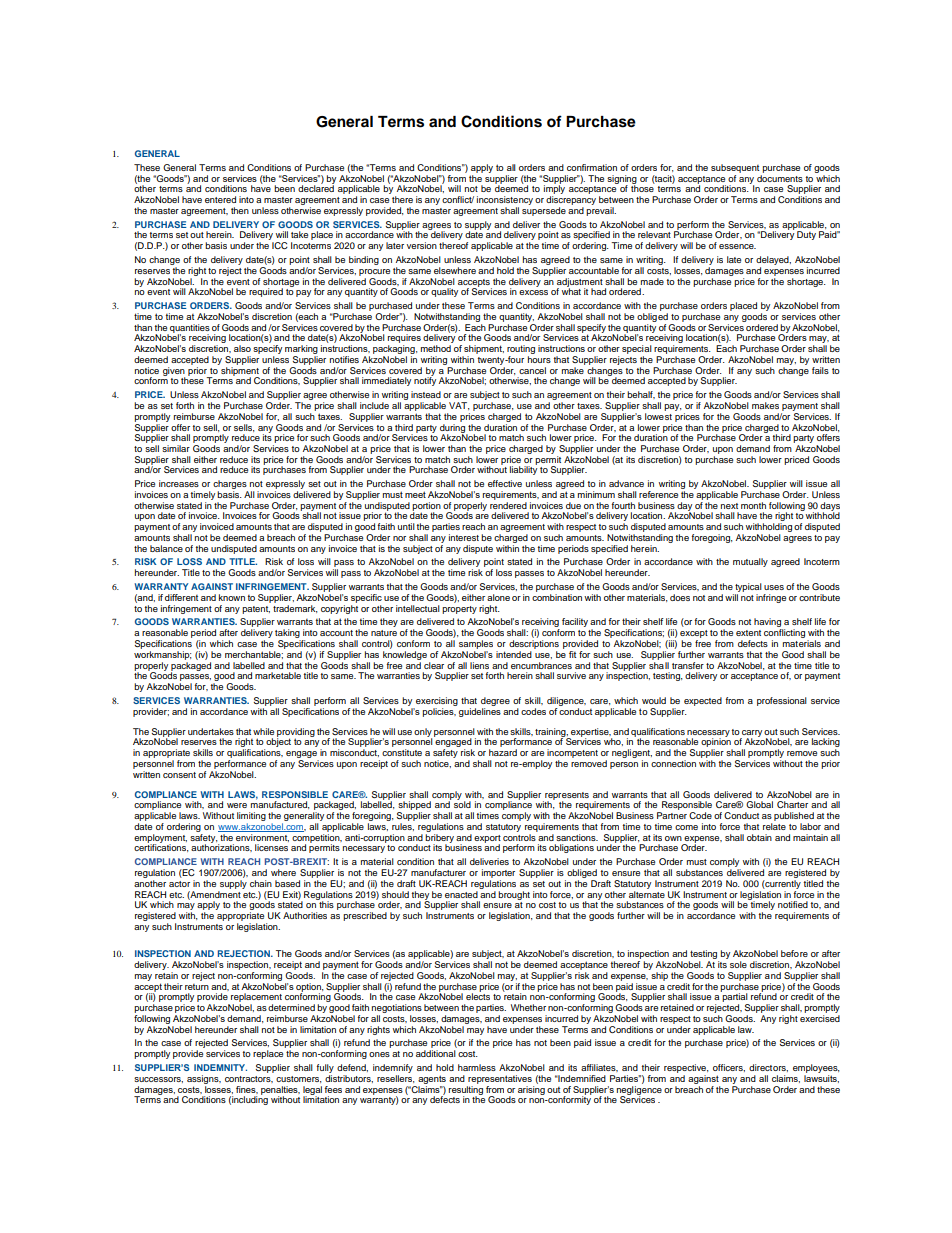  Describe the element at coordinates (505, 202) in the screenshot. I see `inconsistency` at that location.
